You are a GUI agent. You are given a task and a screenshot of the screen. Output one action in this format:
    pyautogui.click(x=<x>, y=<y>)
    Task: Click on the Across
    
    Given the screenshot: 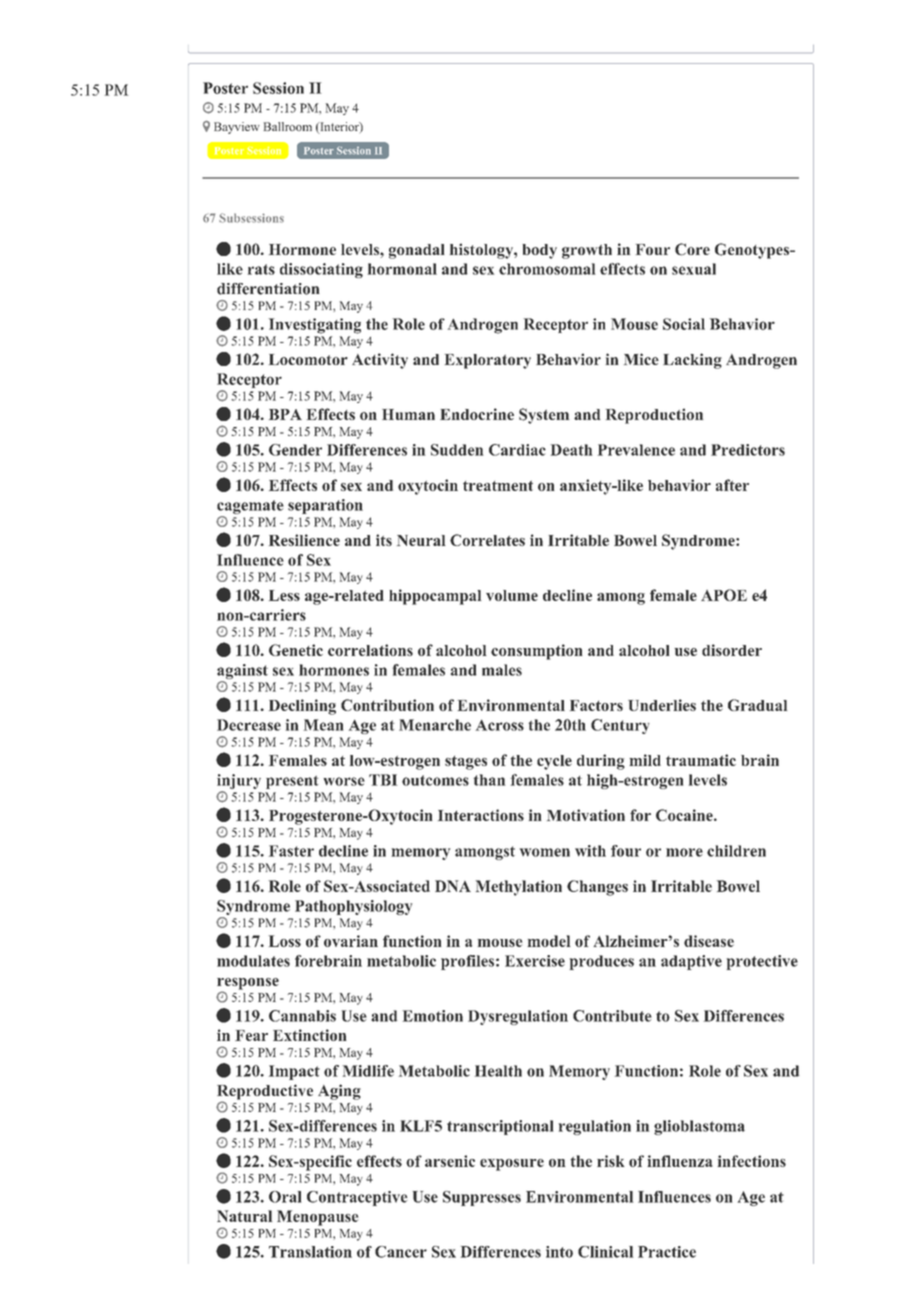 What is the action you would take?
    pyautogui.click(x=500, y=725)
